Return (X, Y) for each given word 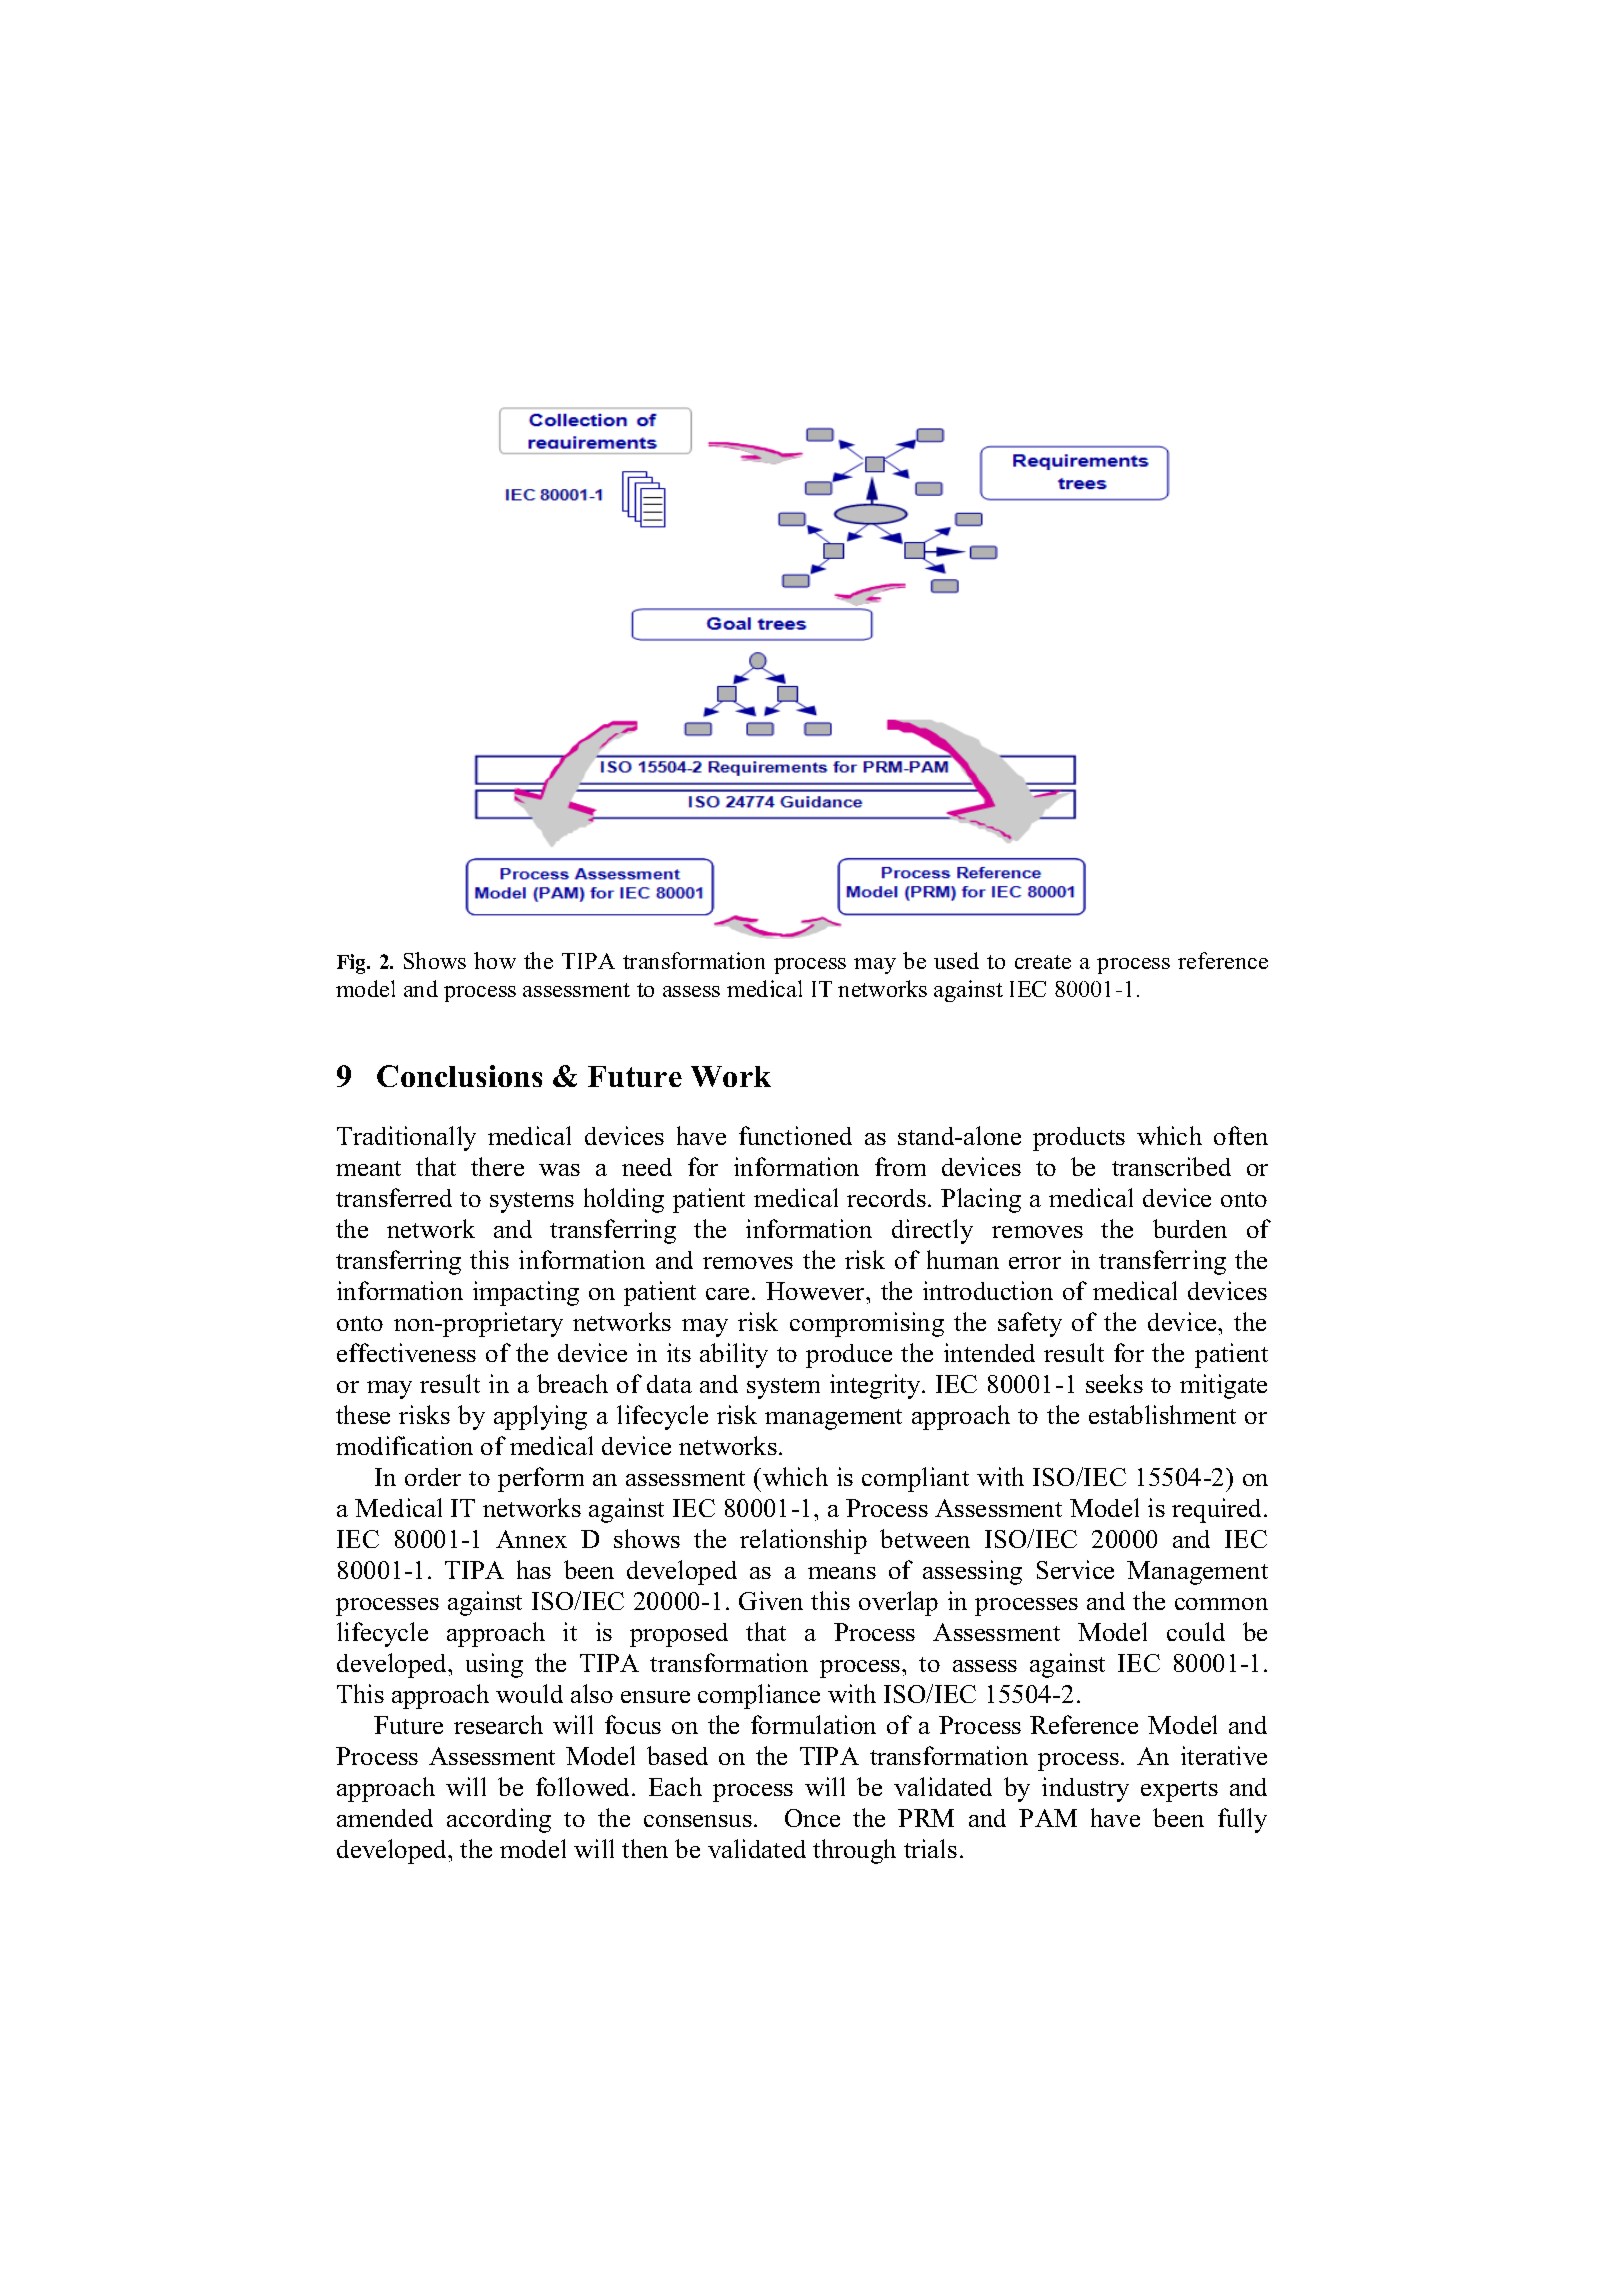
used (956, 960)
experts (1179, 1791)
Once (812, 1818)
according (499, 1820)
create (1043, 962)
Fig (353, 964)
